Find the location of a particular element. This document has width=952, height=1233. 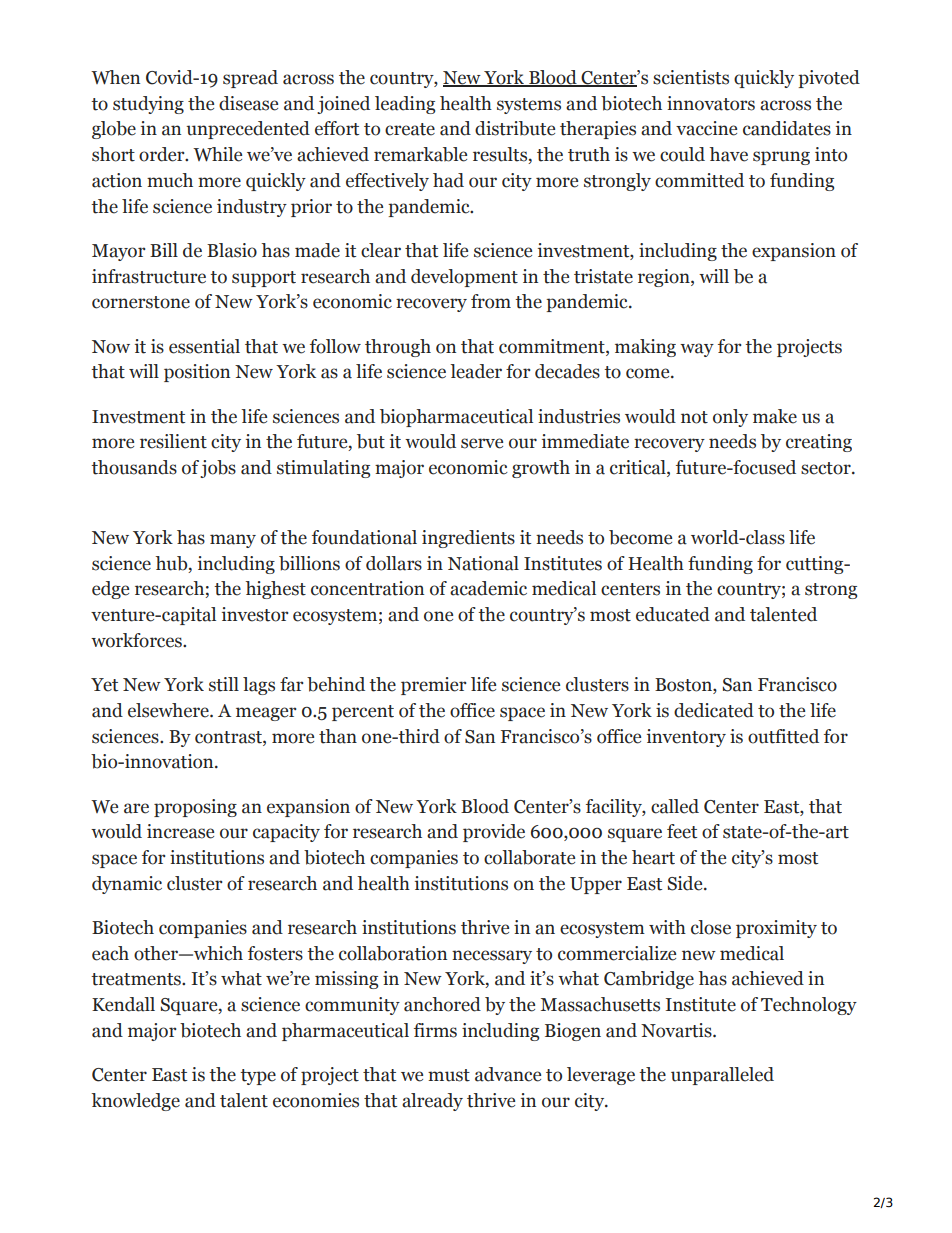

innovators is located at coordinates (711, 103).
